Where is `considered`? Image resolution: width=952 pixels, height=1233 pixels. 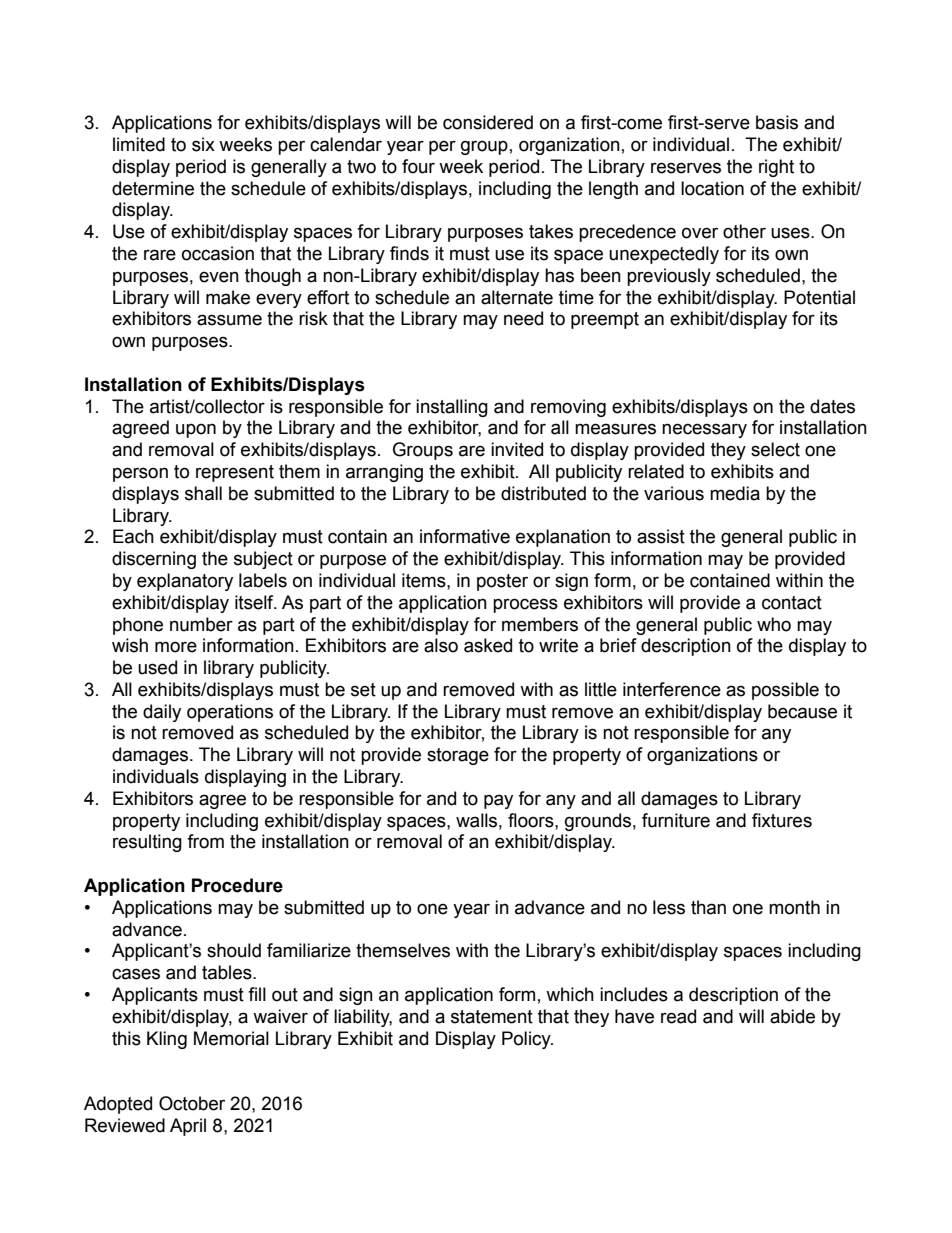 considered is located at coordinates (488, 122).
